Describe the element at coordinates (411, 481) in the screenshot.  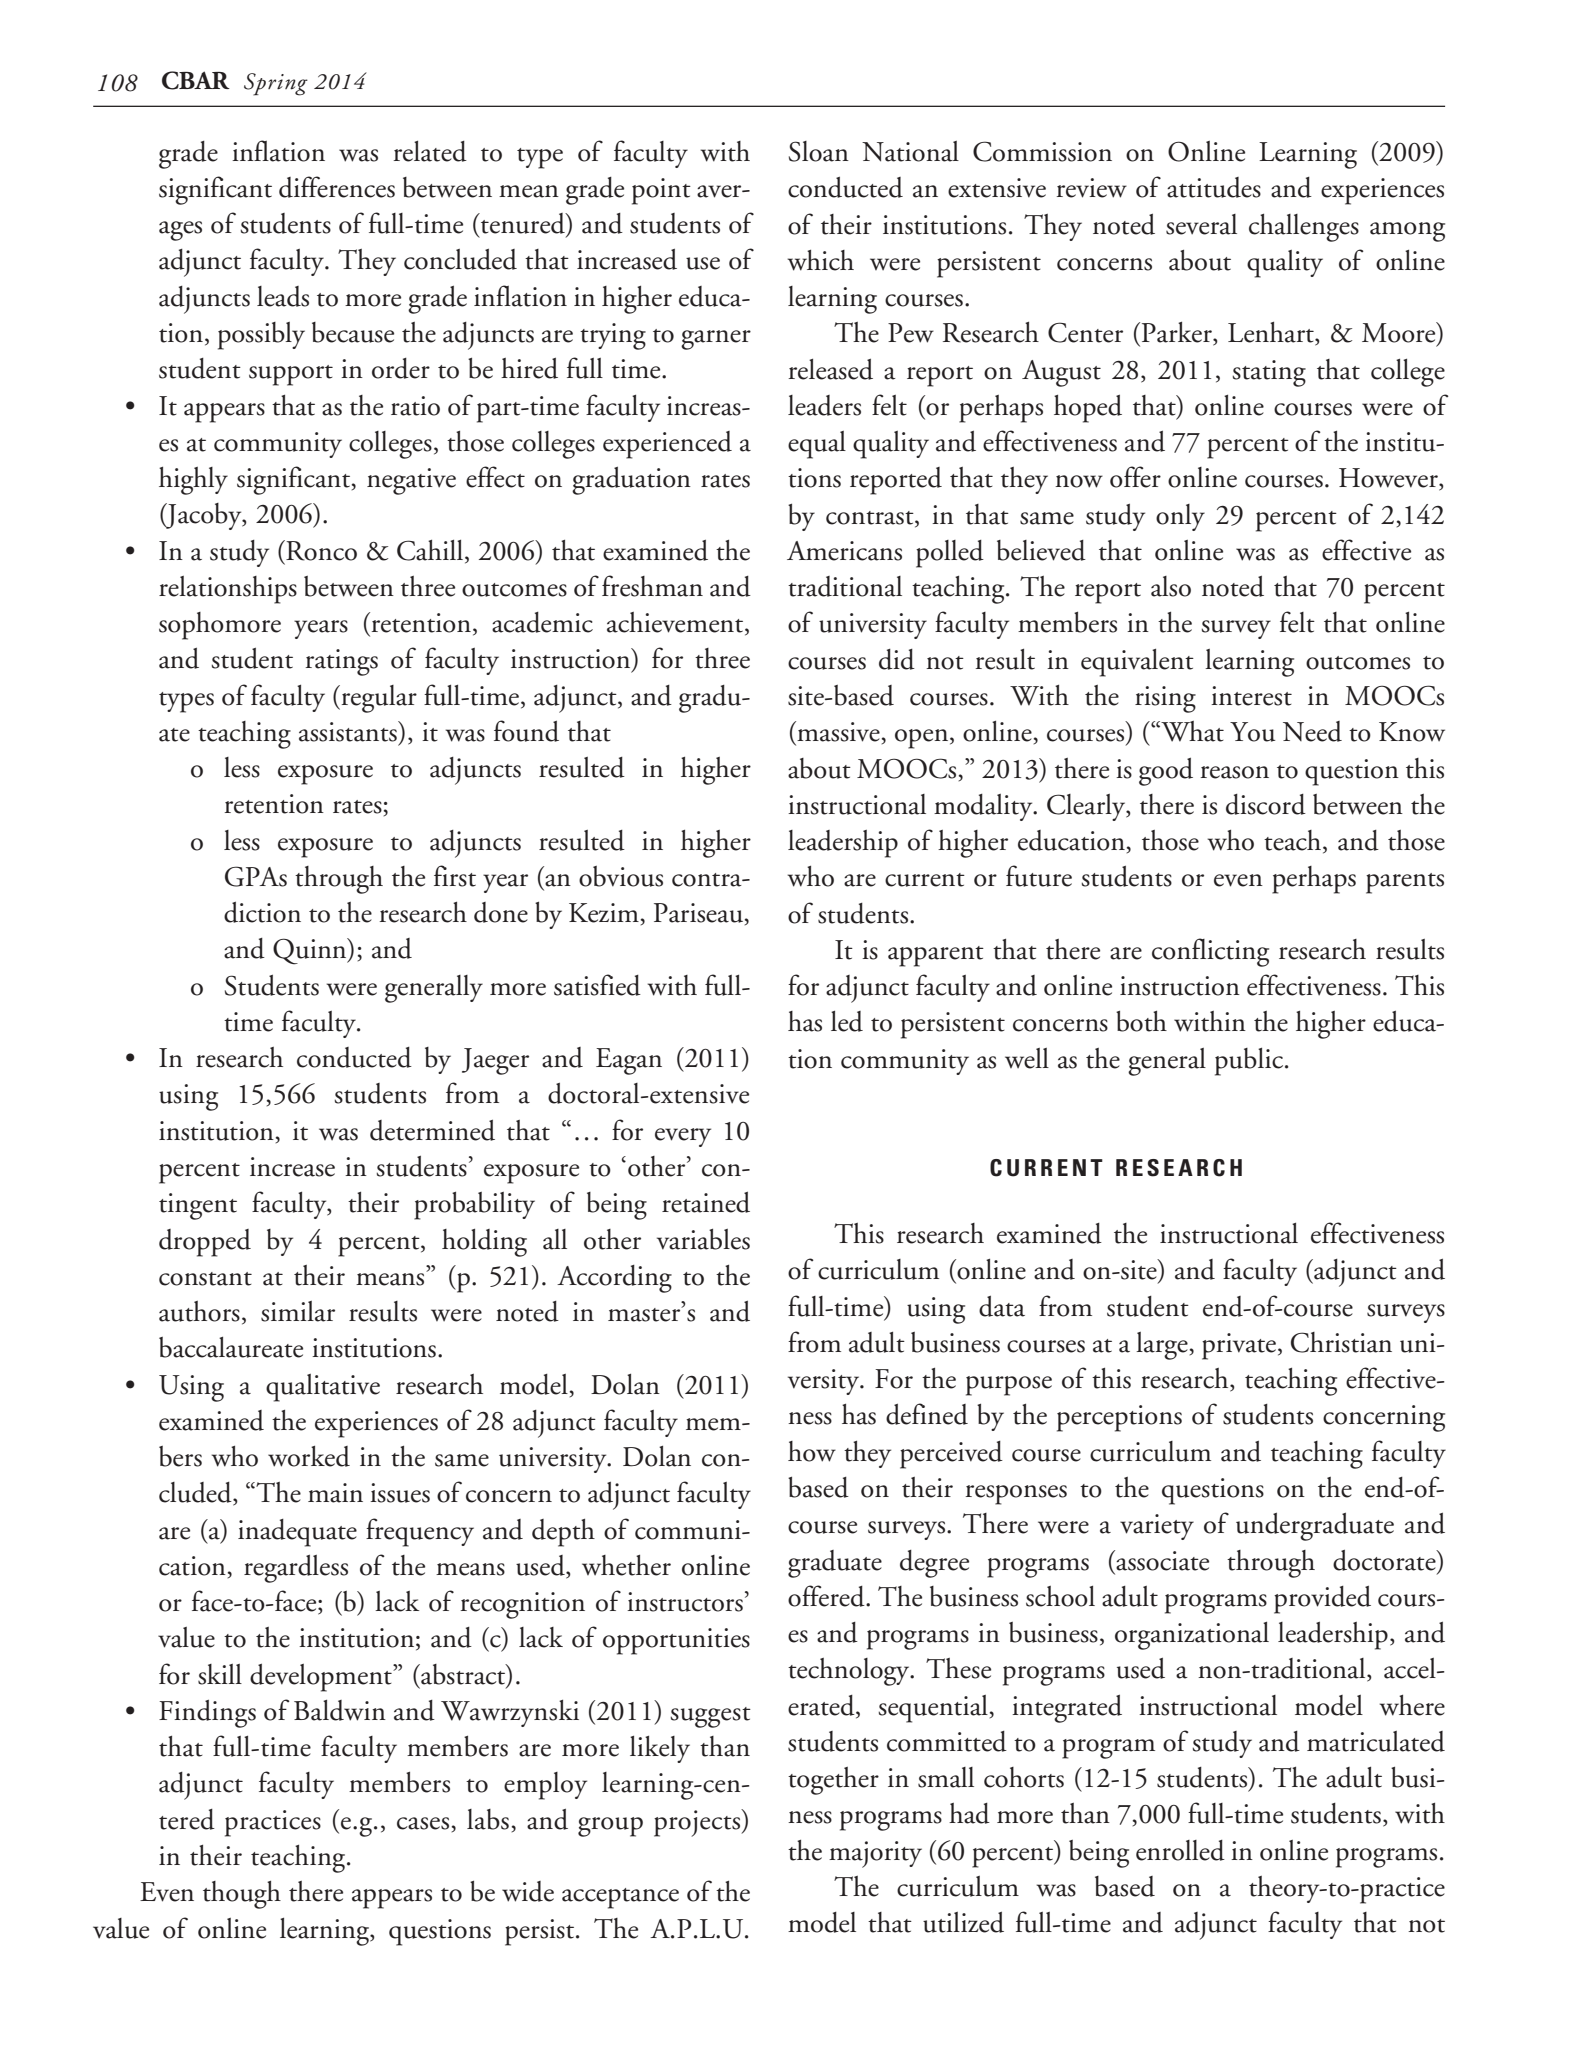
I see `negative` at that location.
